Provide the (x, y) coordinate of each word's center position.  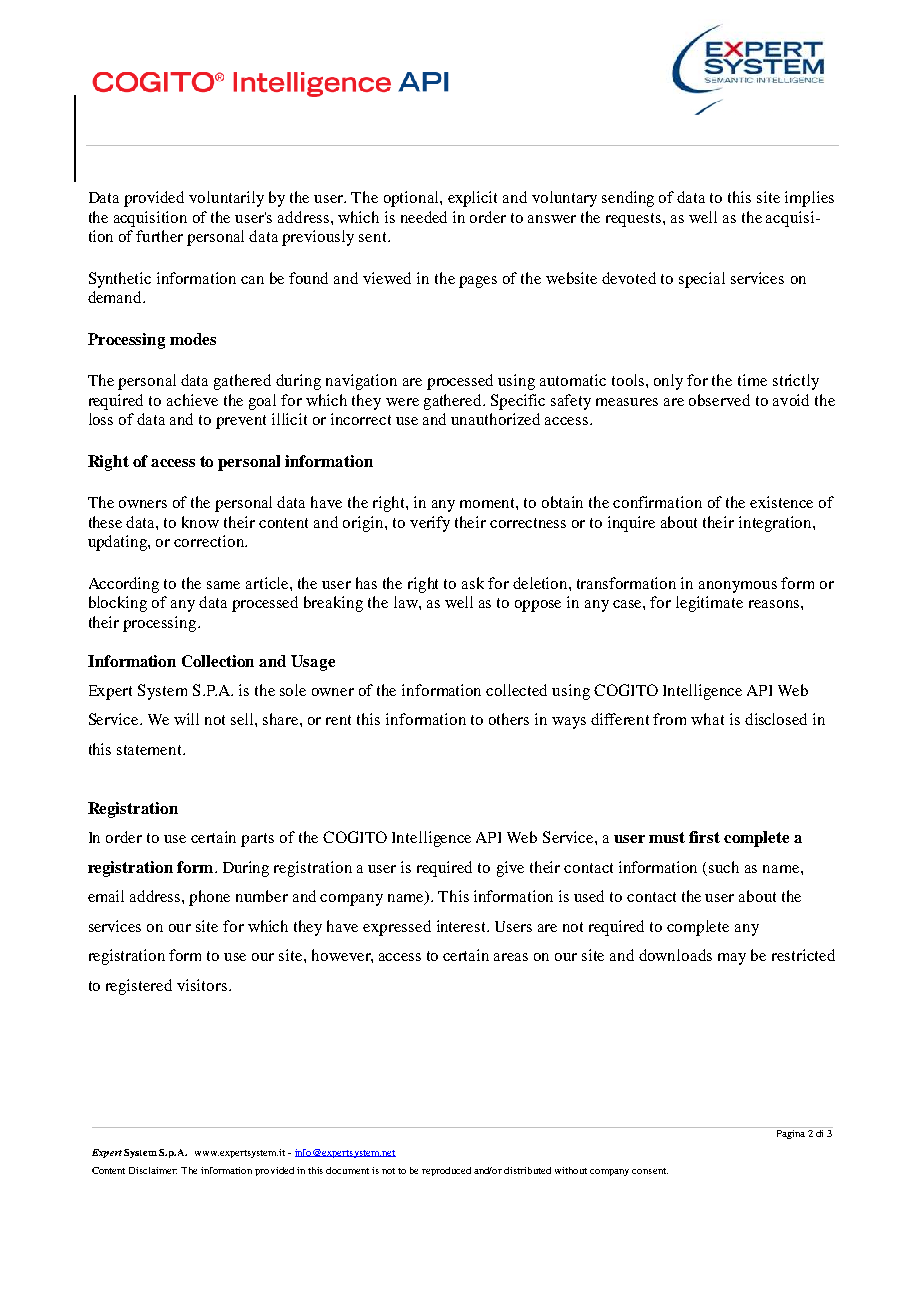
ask (473, 583)
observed (719, 400)
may (732, 959)
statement (151, 750)
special (702, 280)
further (159, 236)
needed (424, 217)
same (223, 585)
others (509, 719)
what (707, 719)
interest (462, 926)
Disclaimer (153, 1170)
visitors (202, 985)
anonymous (738, 587)
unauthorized (495, 419)
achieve (192, 400)
